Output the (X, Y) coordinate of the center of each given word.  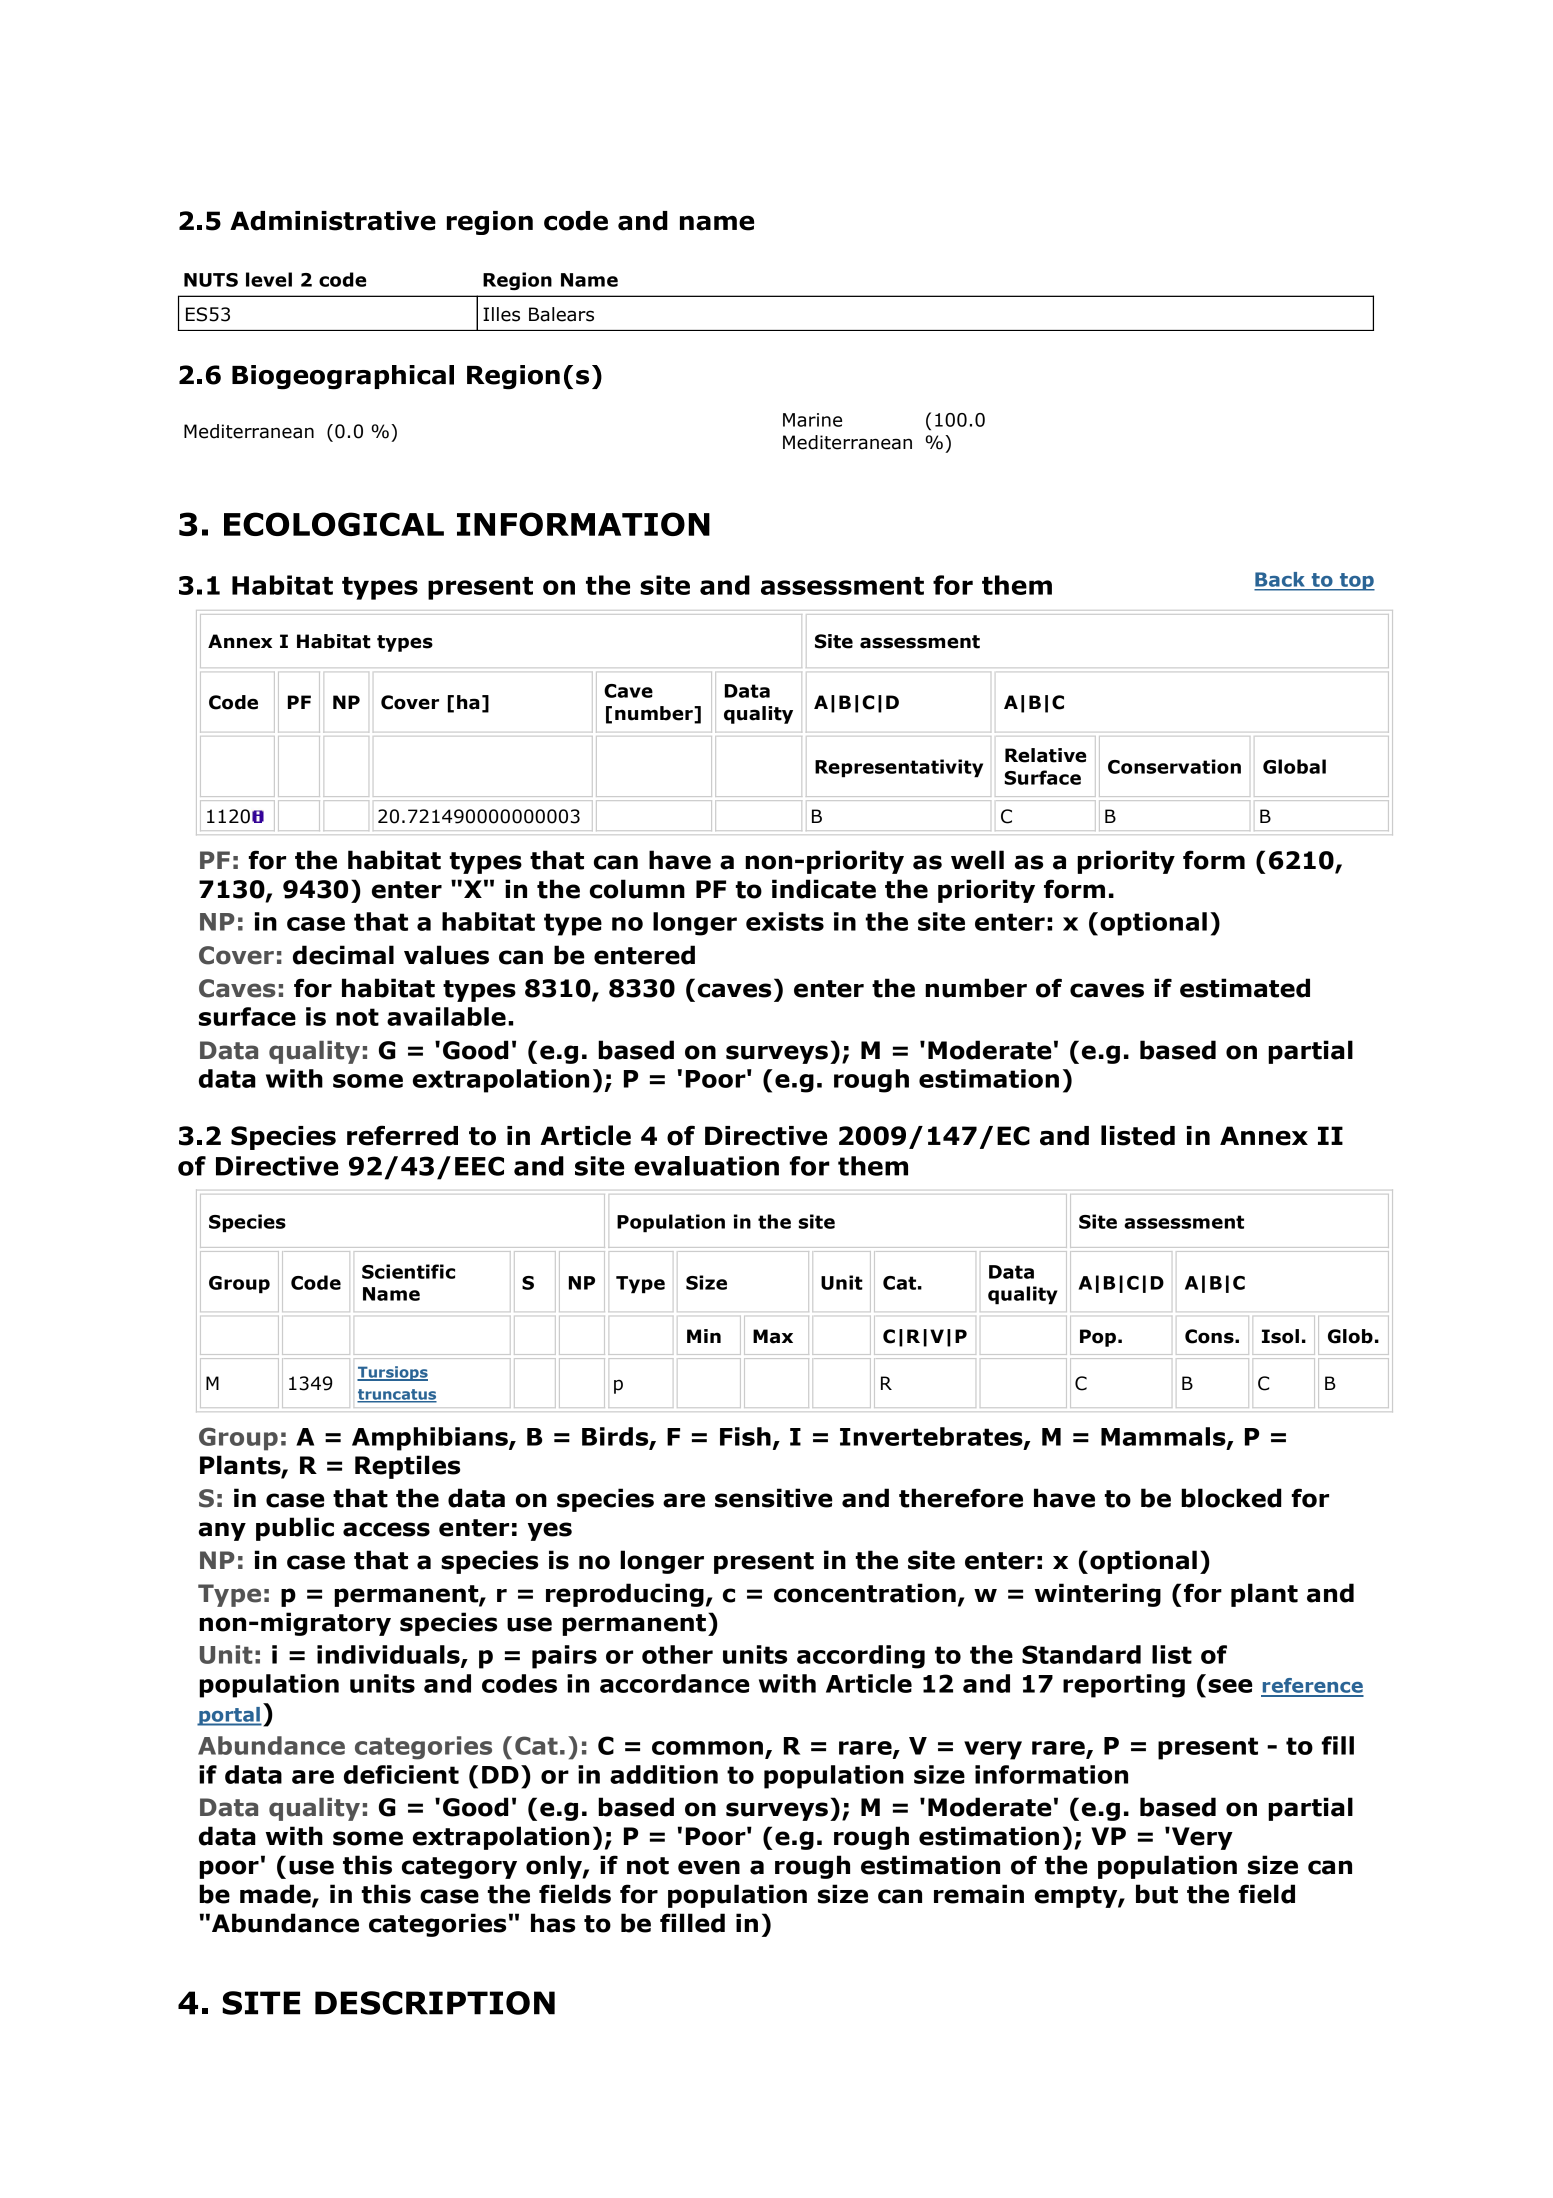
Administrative (333, 221)
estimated (1245, 988)
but (1157, 1894)
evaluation (706, 1166)
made (276, 1895)
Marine (812, 420)
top (1356, 582)
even (709, 1867)
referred (402, 1135)
